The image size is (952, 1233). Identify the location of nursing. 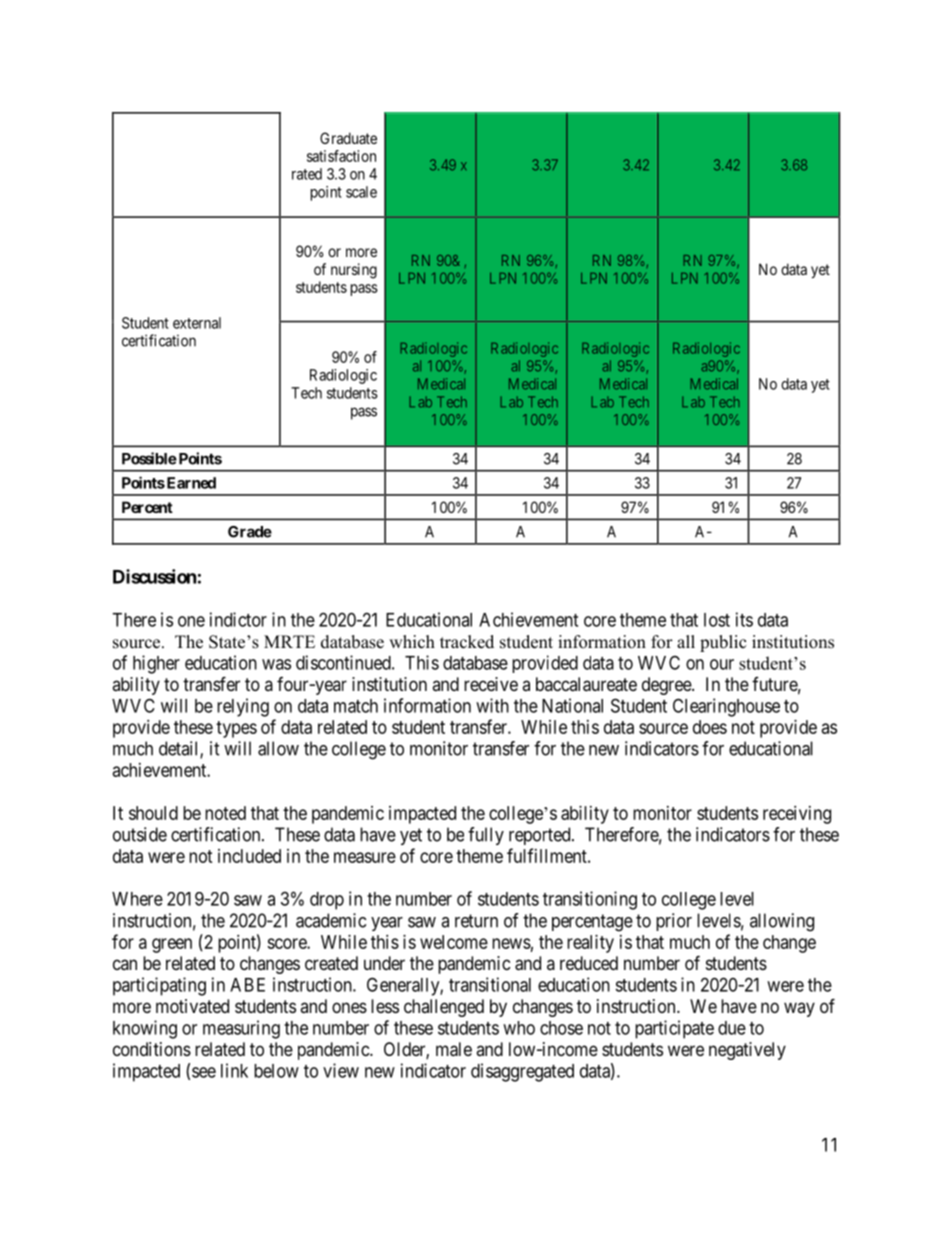
(354, 271).
